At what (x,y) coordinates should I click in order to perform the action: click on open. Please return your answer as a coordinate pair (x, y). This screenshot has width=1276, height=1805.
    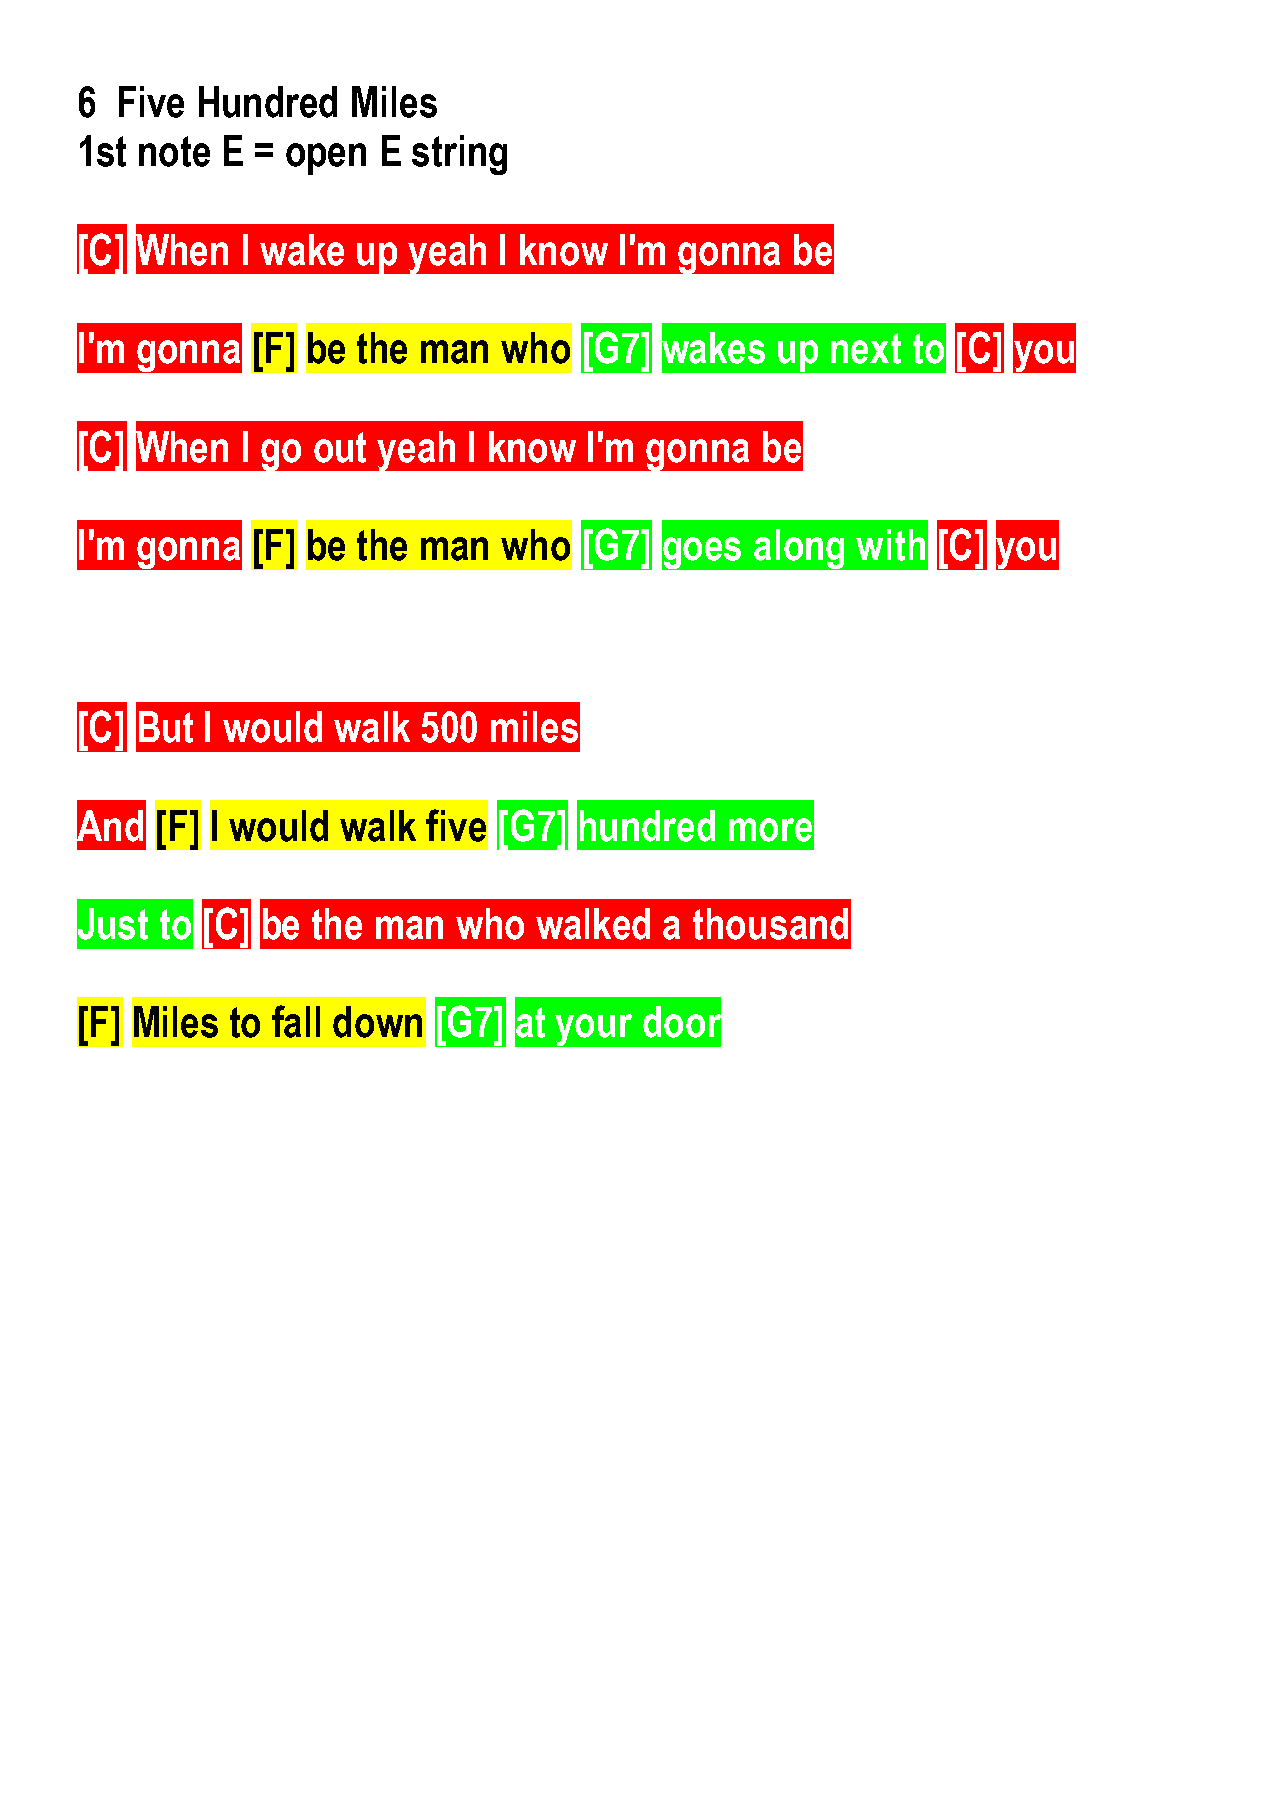
    Looking at the image, I should click on (326, 159).
